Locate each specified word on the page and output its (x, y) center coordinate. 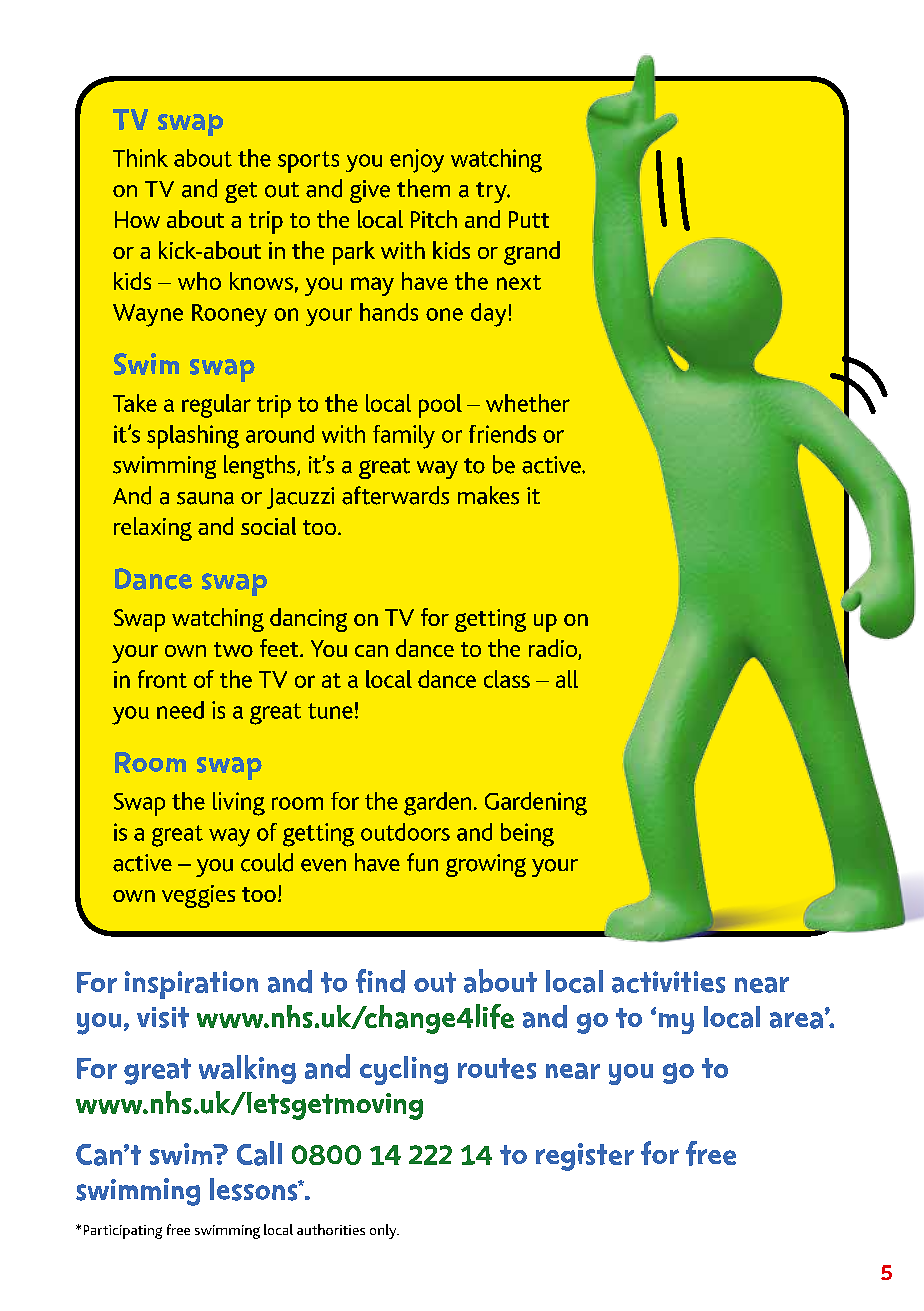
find (380, 981)
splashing (193, 437)
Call (259, 1153)
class (507, 679)
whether (528, 403)
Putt (529, 219)
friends (502, 434)
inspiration (191, 985)
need (180, 710)
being (527, 835)
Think (140, 158)
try (492, 192)
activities (668, 982)
